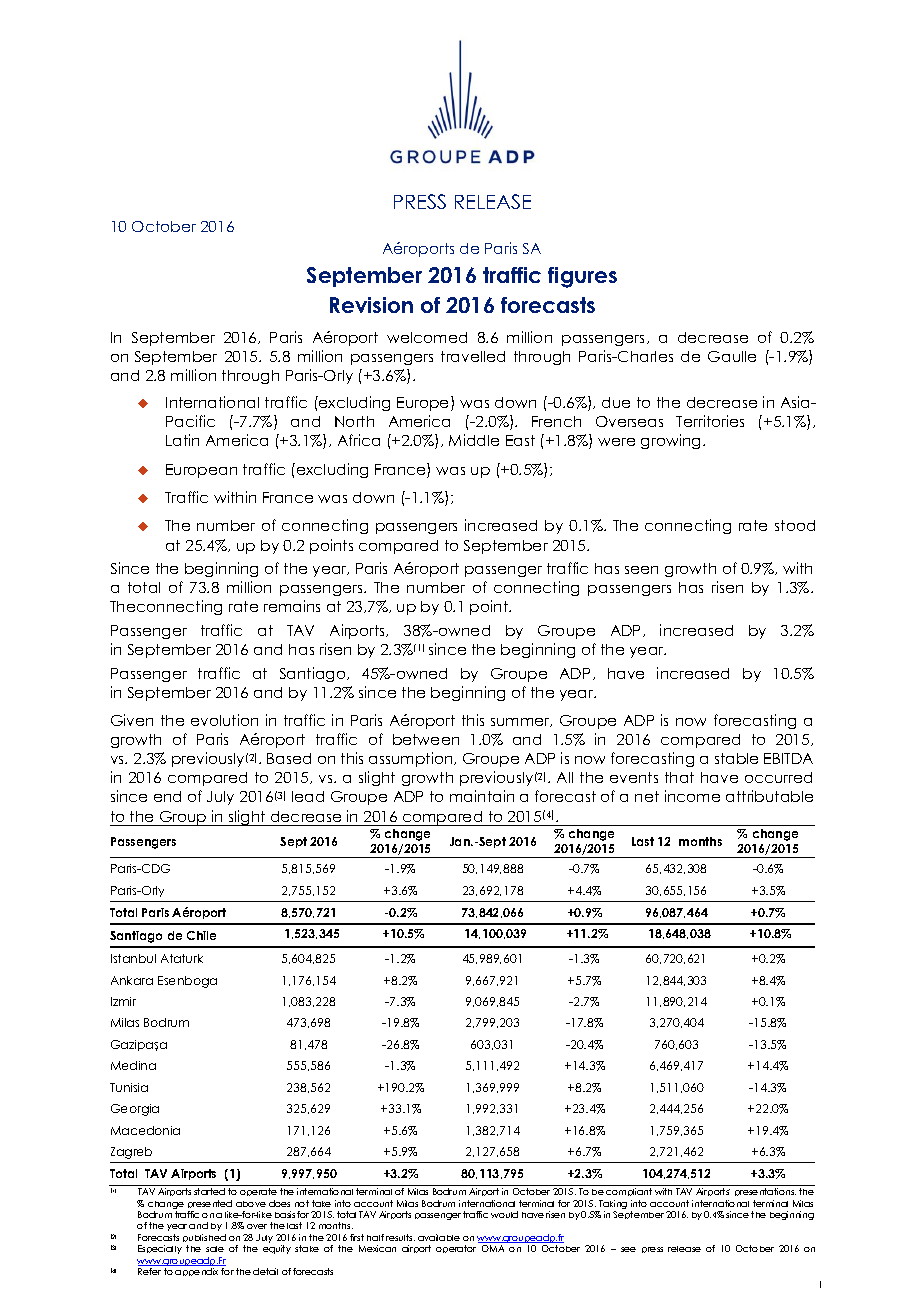 The height and width of the page is (1307, 924). What do you see at coordinates (736, 758) in the page?
I see `stable` at bounding box center [736, 758].
